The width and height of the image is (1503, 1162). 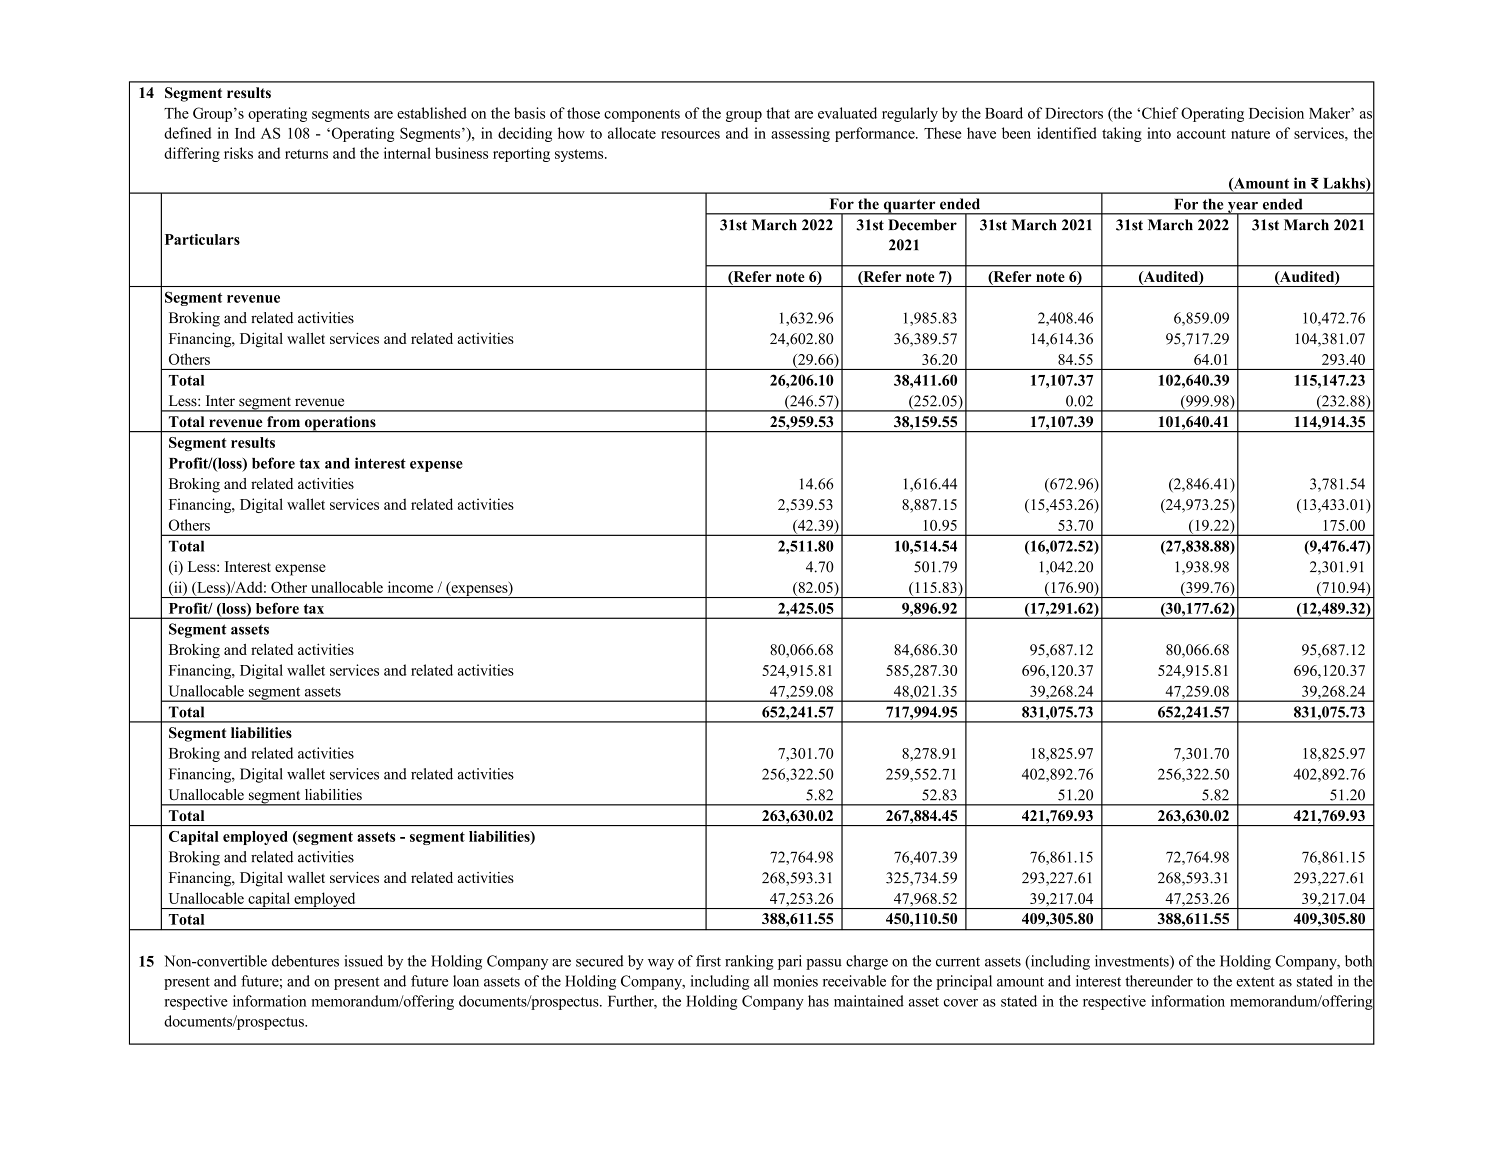 What do you see at coordinates (708, 961) in the image?
I see `first` at bounding box center [708, 961].
